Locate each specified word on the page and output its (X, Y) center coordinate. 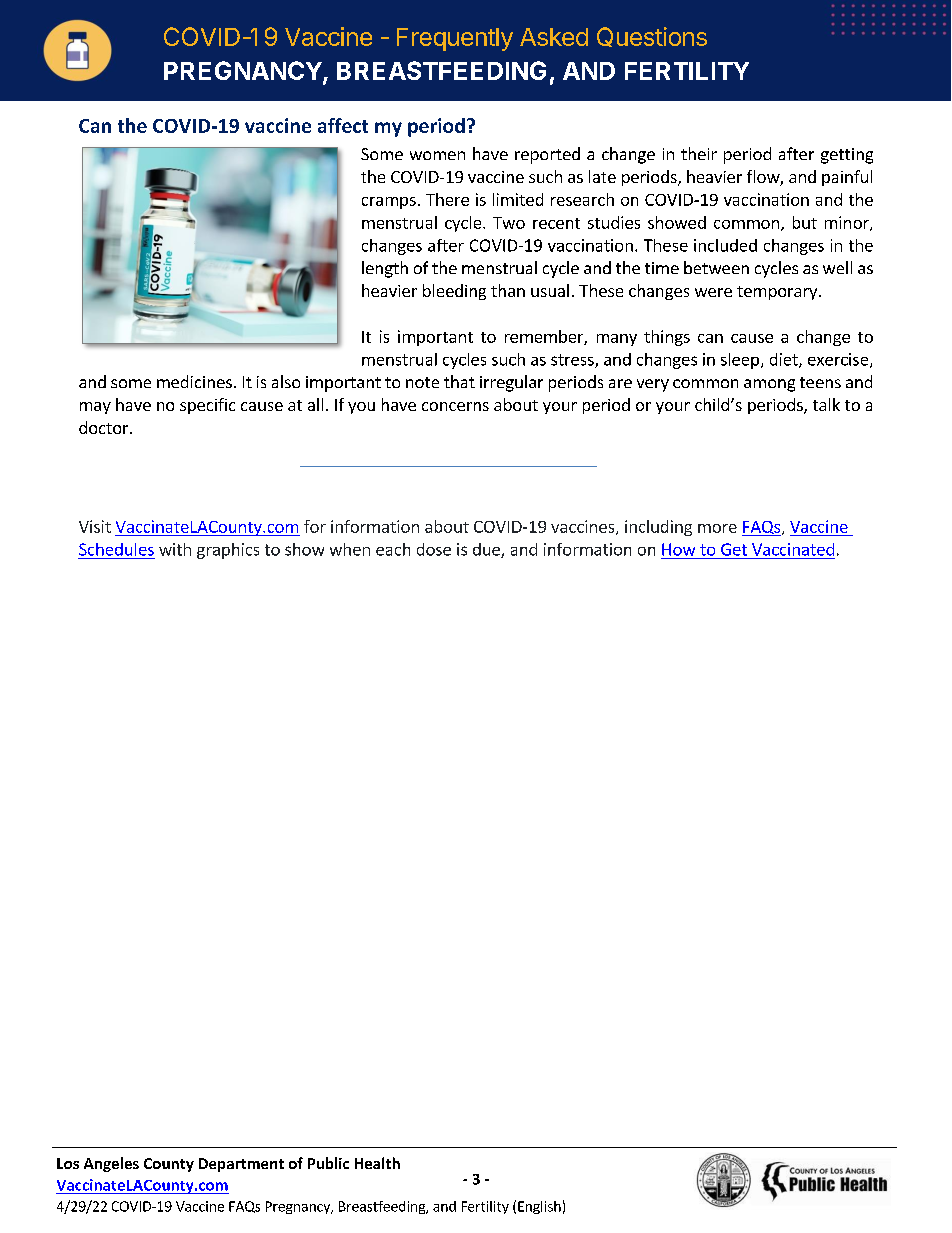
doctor (105, 427)
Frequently (455, 39)
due (487, 550)
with (175, 549)
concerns (455, 406)
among (769, 385)
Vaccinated (793, 549)
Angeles (111, 1164)
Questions (652, 37)
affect (343, 125)
